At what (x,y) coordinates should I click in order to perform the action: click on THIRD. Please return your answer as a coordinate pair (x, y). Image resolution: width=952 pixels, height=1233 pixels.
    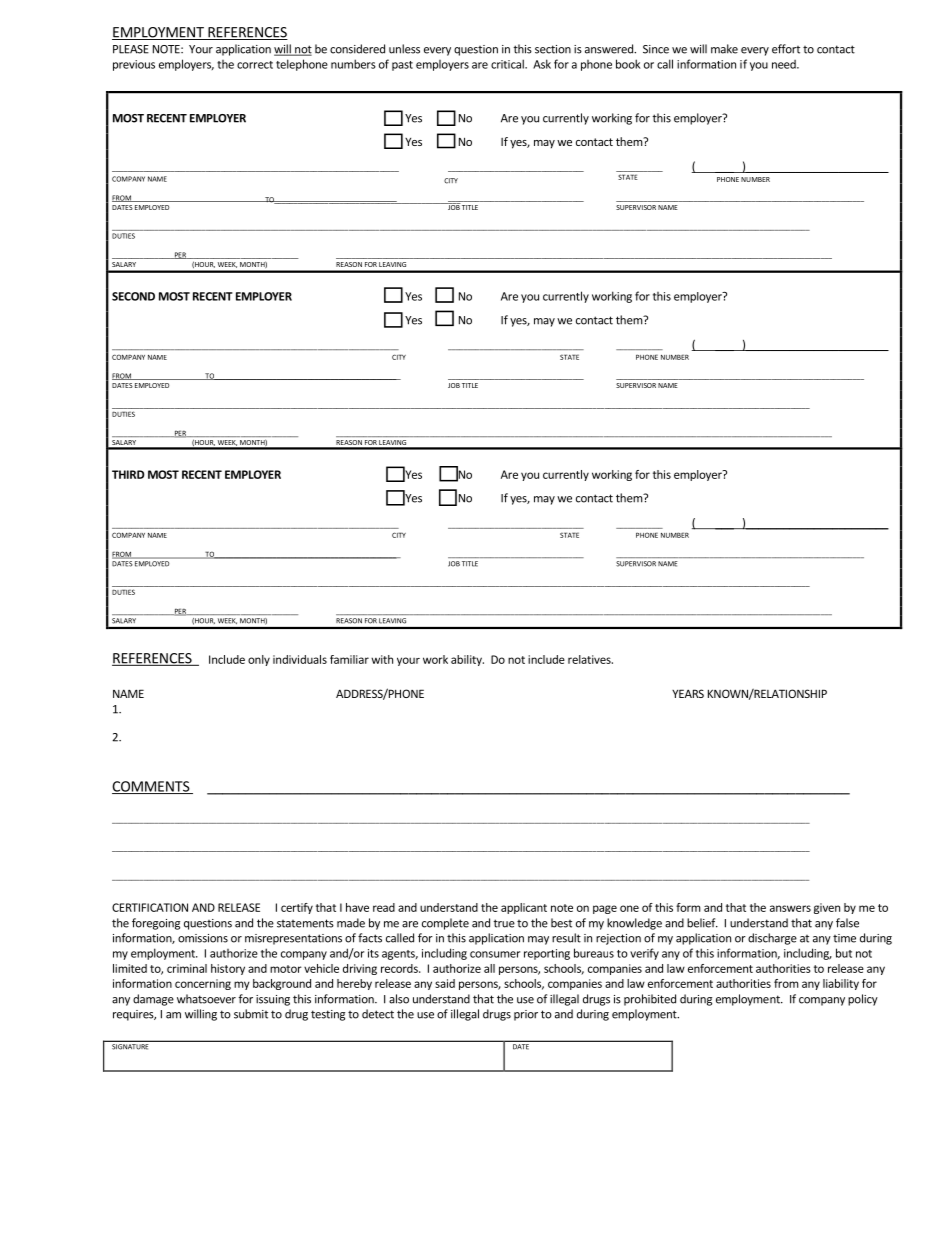
    Looking at the image, I should click on (128, 474).
